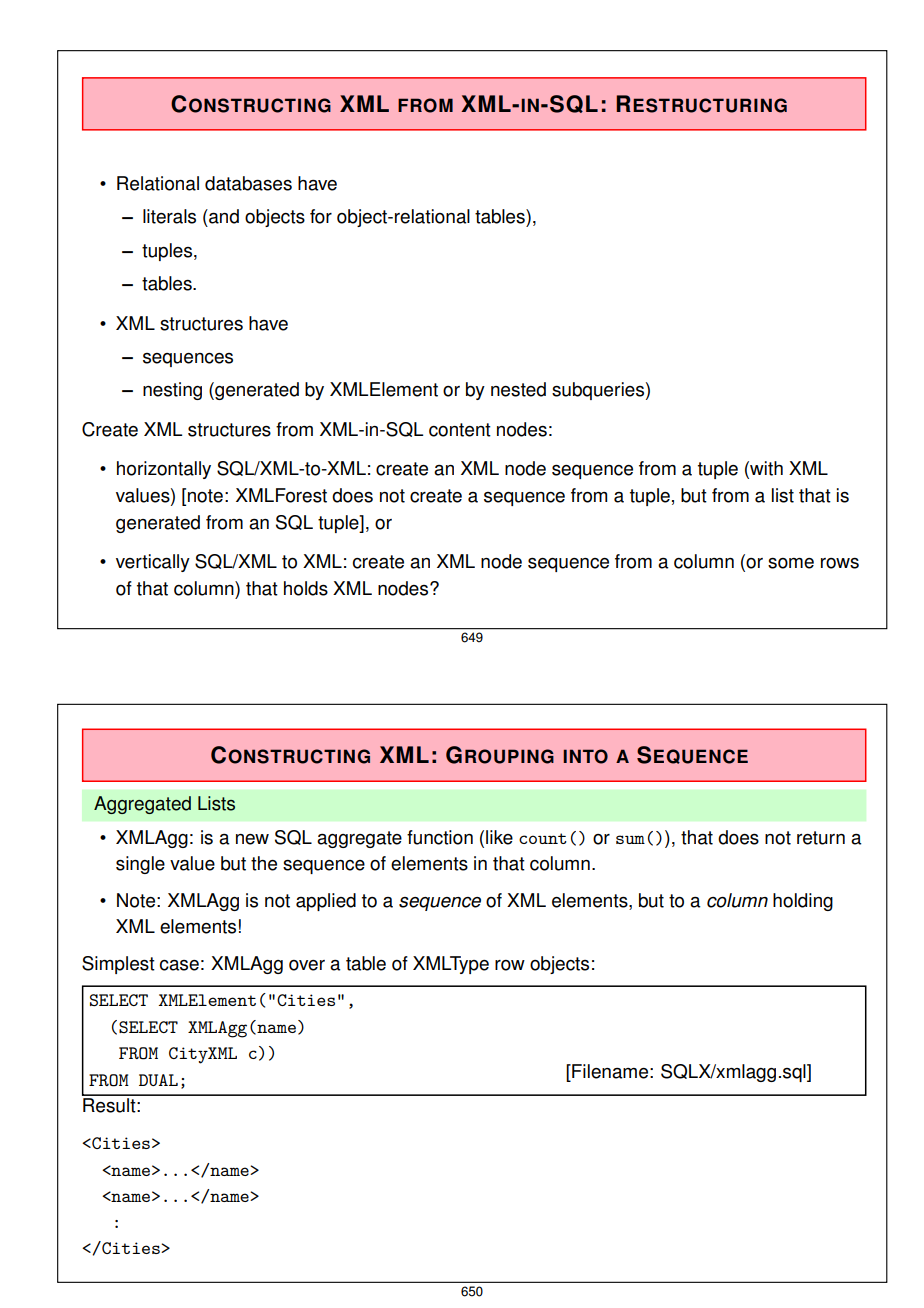 The height and width of the screenshot is (1308, 924). What do you see at coordinates (164, 470) in the screenshot?
I see `horizontally` at bounding box center [164, 470].
